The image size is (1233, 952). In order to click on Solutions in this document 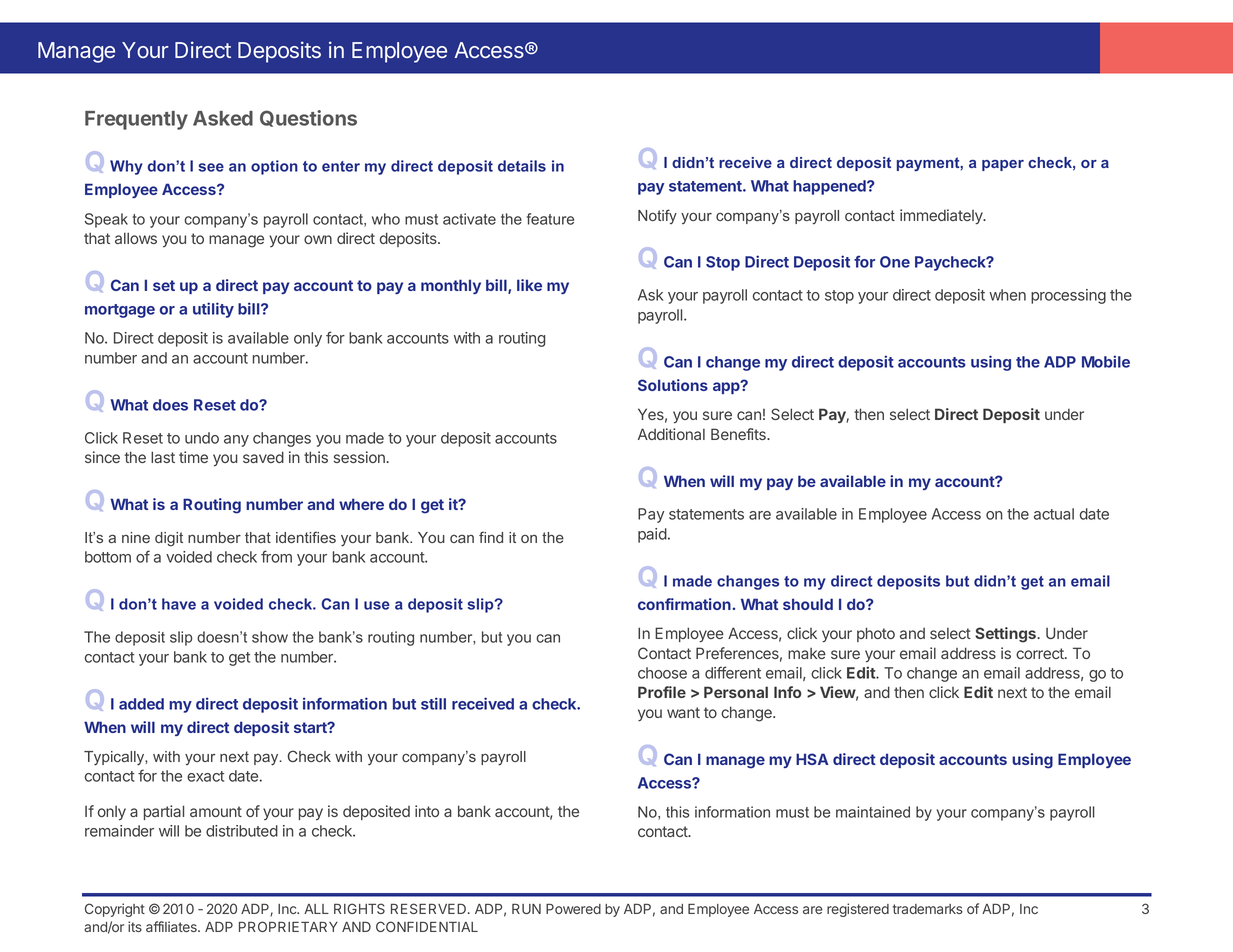, I will do `click(673, 385)`.
